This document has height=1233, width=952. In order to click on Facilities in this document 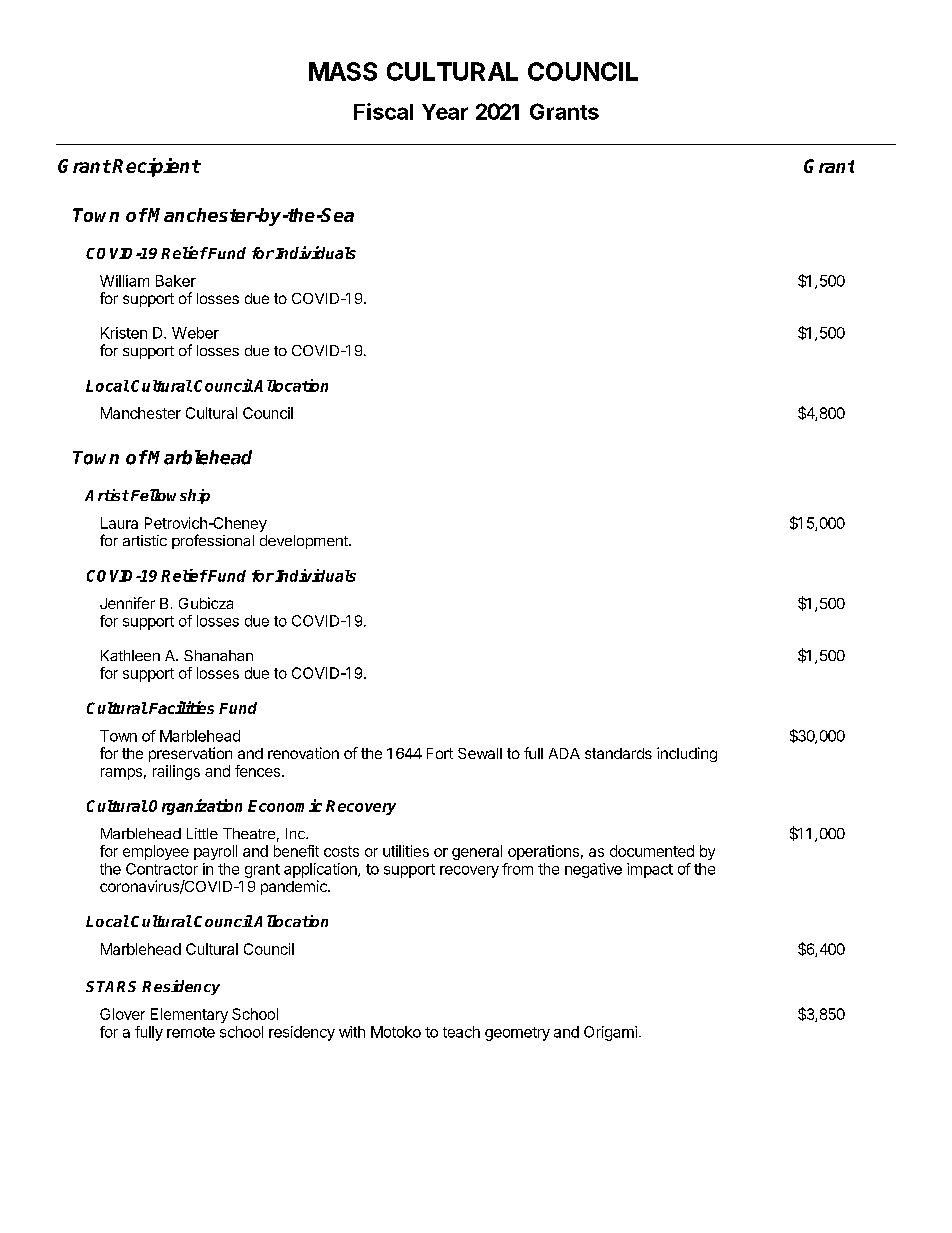, I will do `click(180, 707)`.
